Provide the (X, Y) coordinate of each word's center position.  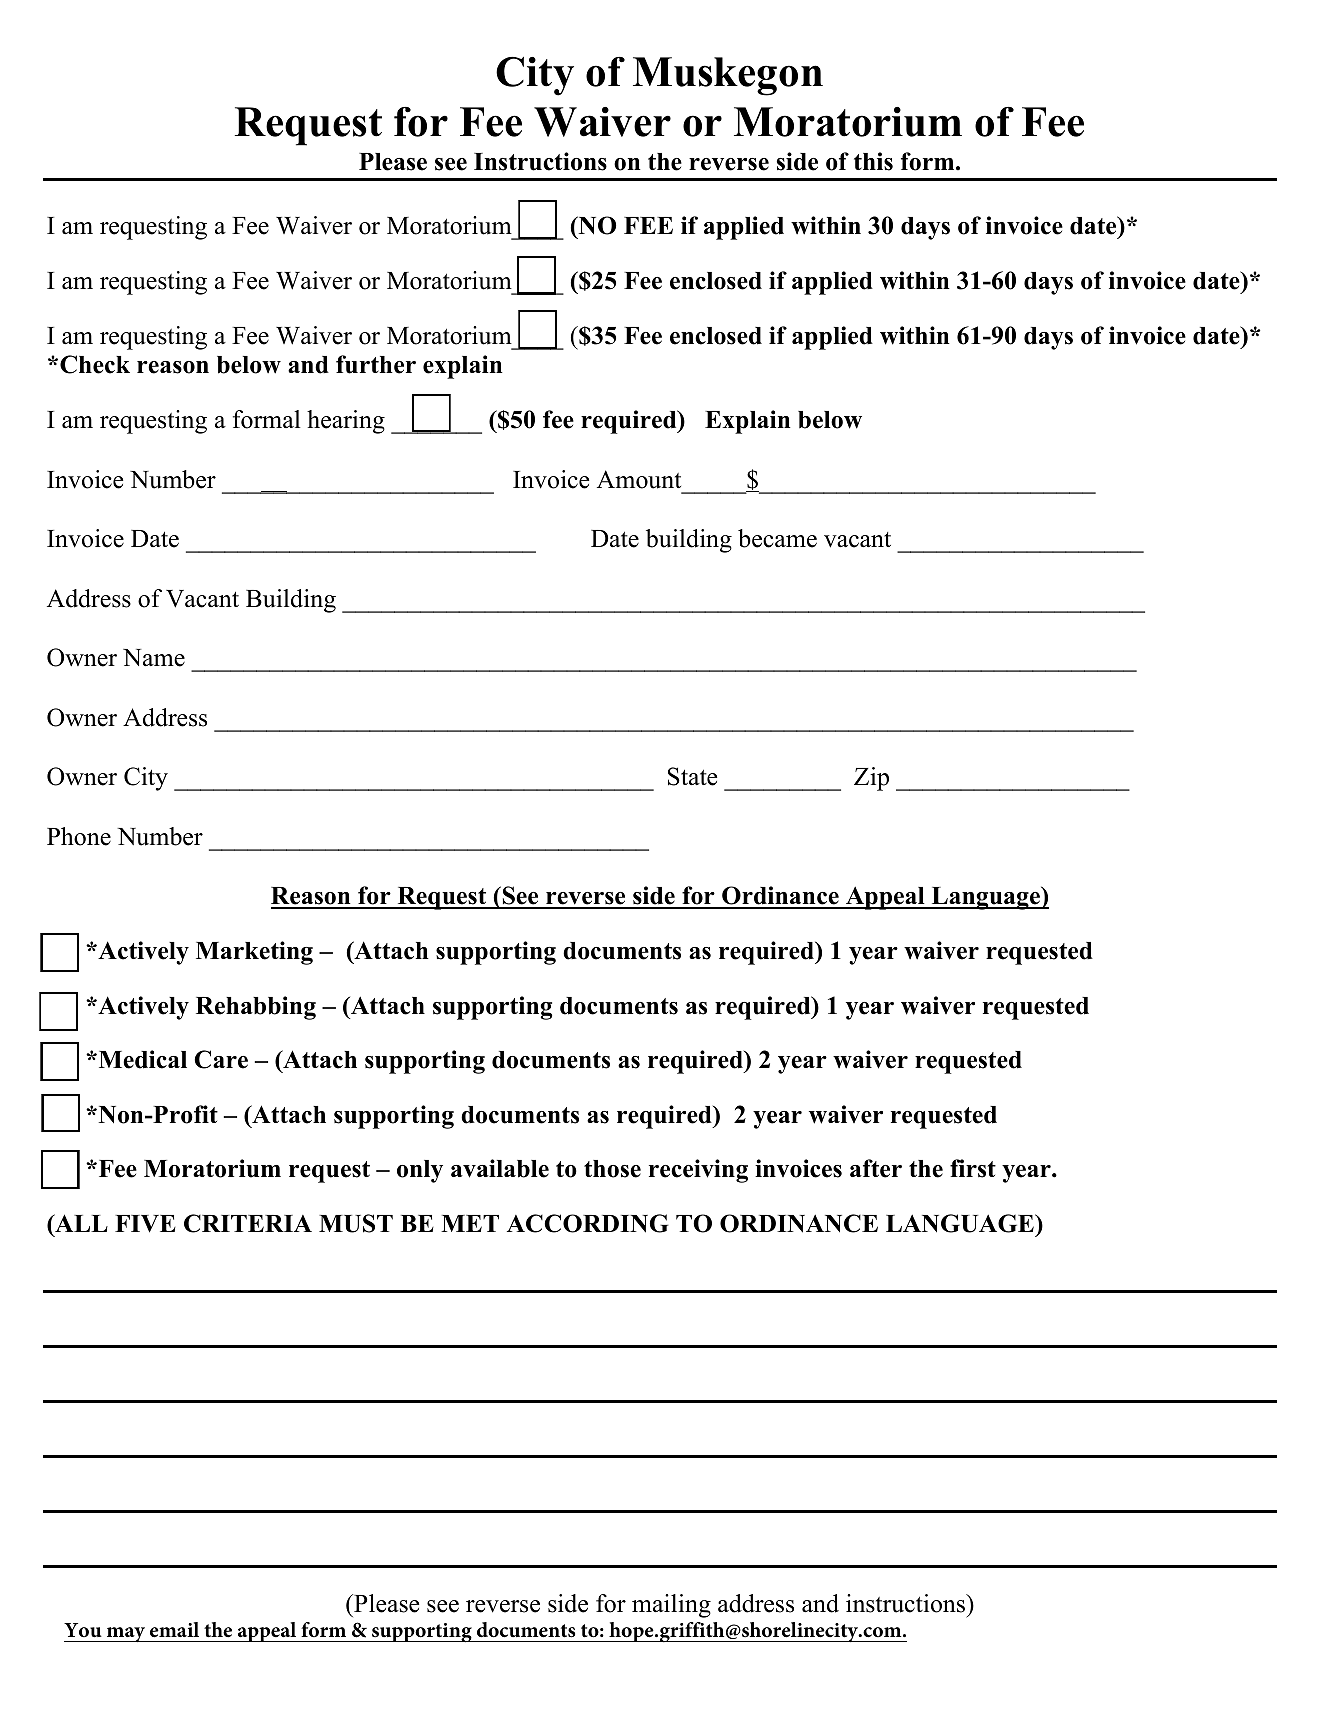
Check (95, 364)
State (692, 776)
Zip (871, 779)
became (777, 538)
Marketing (254, 953)
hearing (346, 422)
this (873, 161)
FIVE (145, 1224)
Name (154, 658)
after (876, 1168)
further (376, 364)
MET (470, 1223)
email (174, 1630)
